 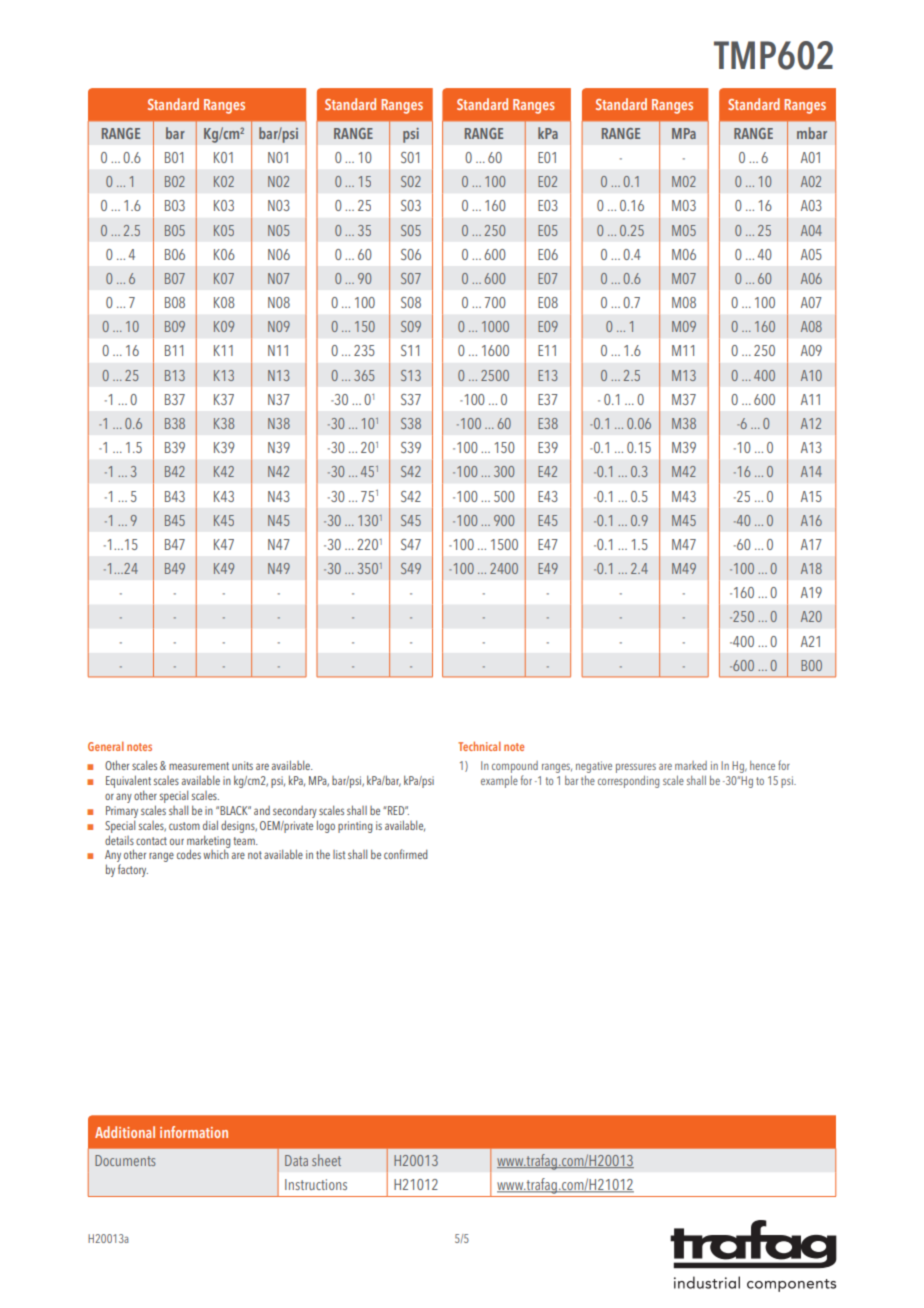 I want to click on corresponding, so click(x=628, y=782).
